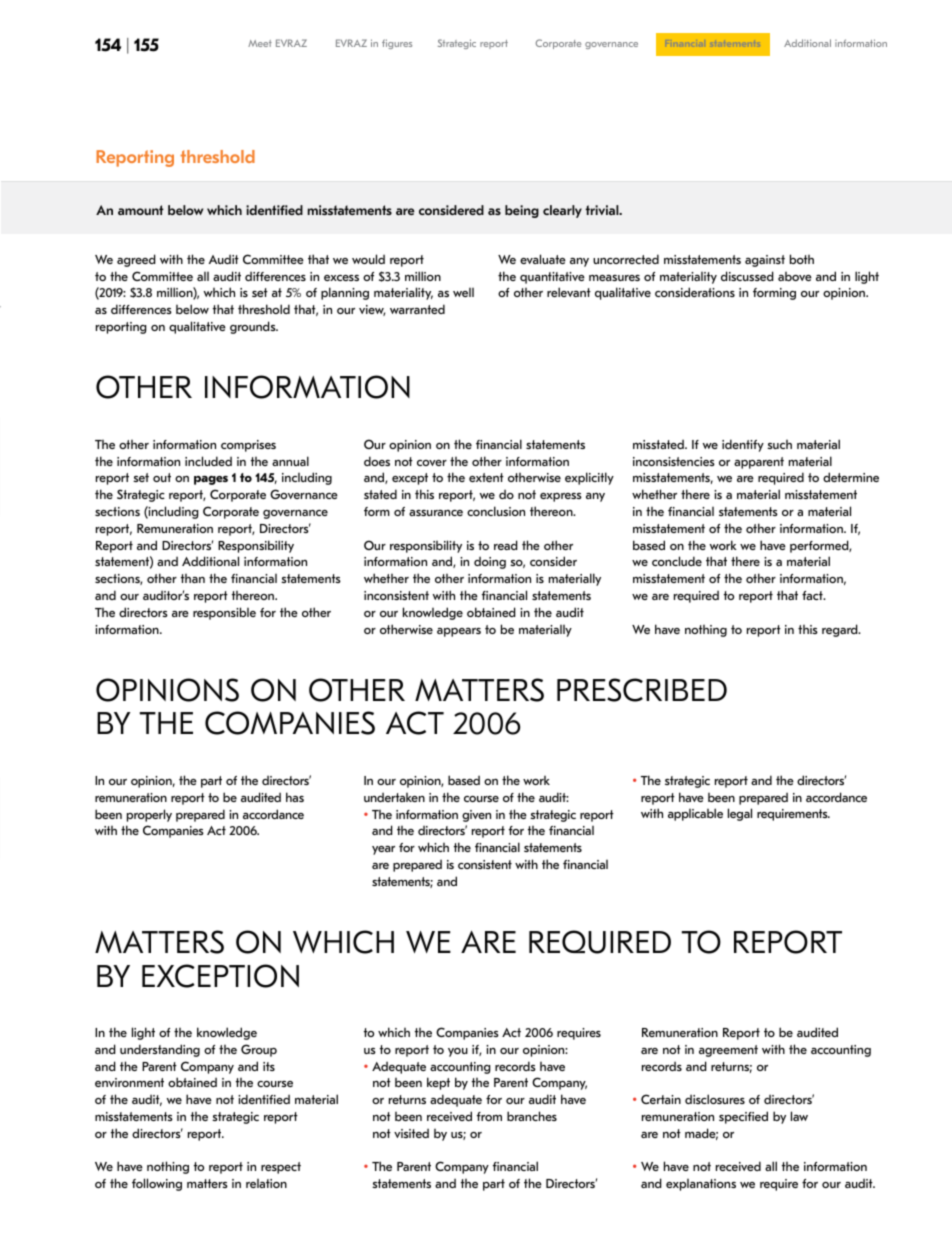  What do you see at coordinates (224, 613) in the document?
I see `responsible` at bounding box center [224, 613].
